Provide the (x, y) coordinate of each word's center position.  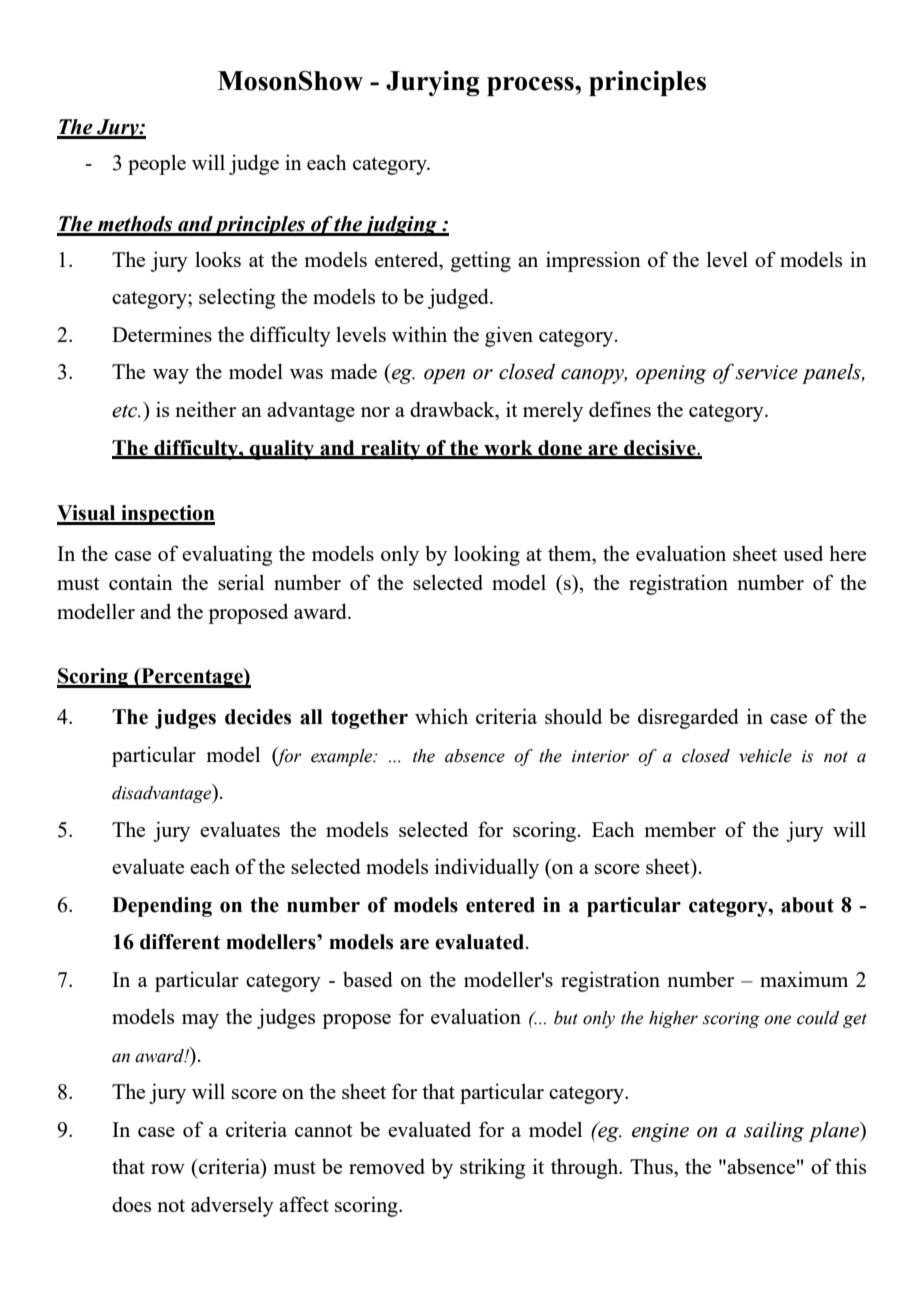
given (509, 336)
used (803, 553)
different (180, 942)
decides (258, 717)
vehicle (765, 756)
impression (593, 261)
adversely (232, 1206)
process (531, 86)
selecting (237, 298)
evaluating (227, 555)
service (767, 372)
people (157, 164)
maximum (804, 979)
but (566, 1018)
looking (487, 555)
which (441, 716)
